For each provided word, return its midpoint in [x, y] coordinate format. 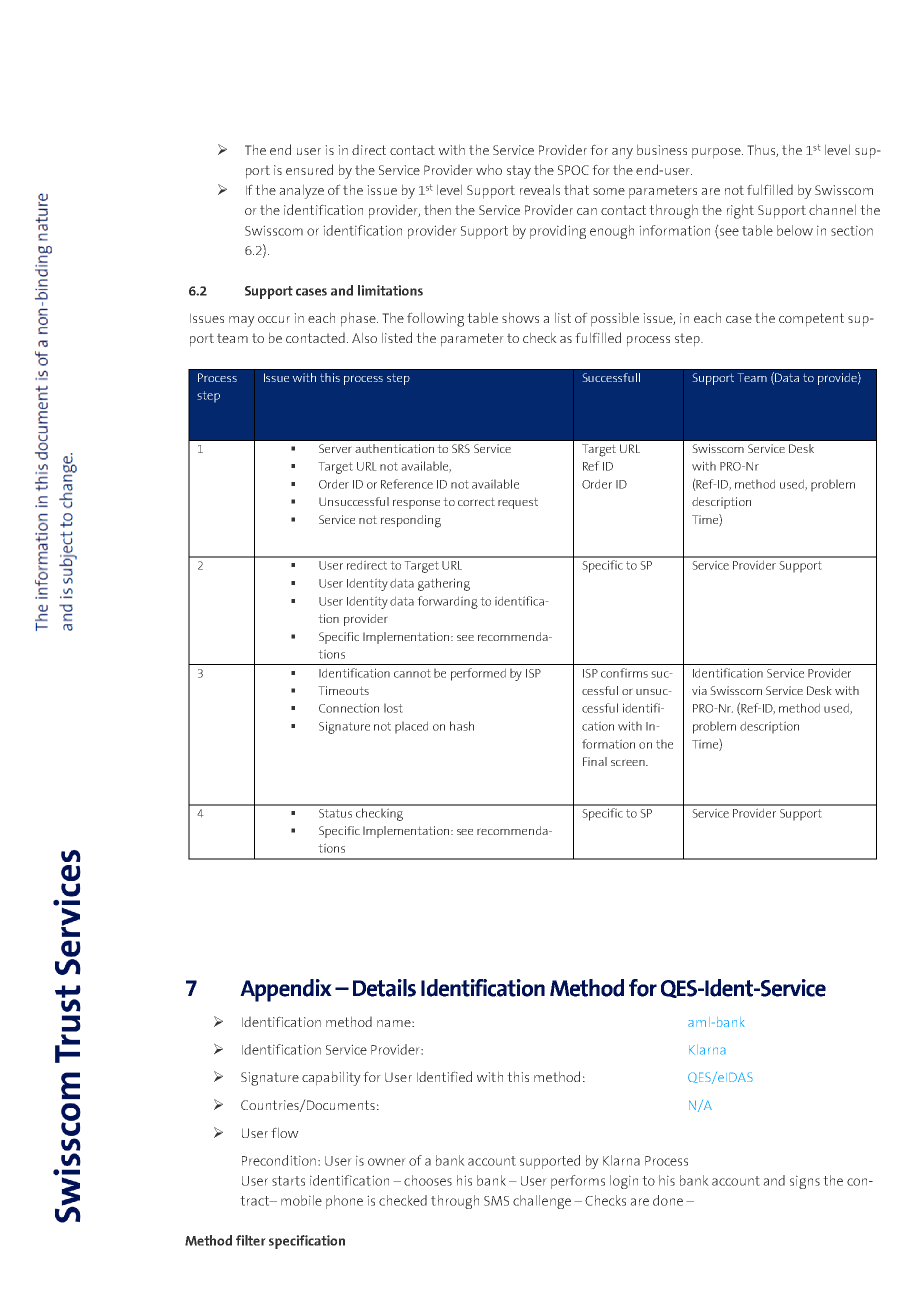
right [740, 211]
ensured [309, 169]
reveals [540, 189]
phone [344, 1202]
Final [595, 761]
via [699, 690]
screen [629, 762]
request [518, 503]
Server [335, 448]
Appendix [286, 990]
